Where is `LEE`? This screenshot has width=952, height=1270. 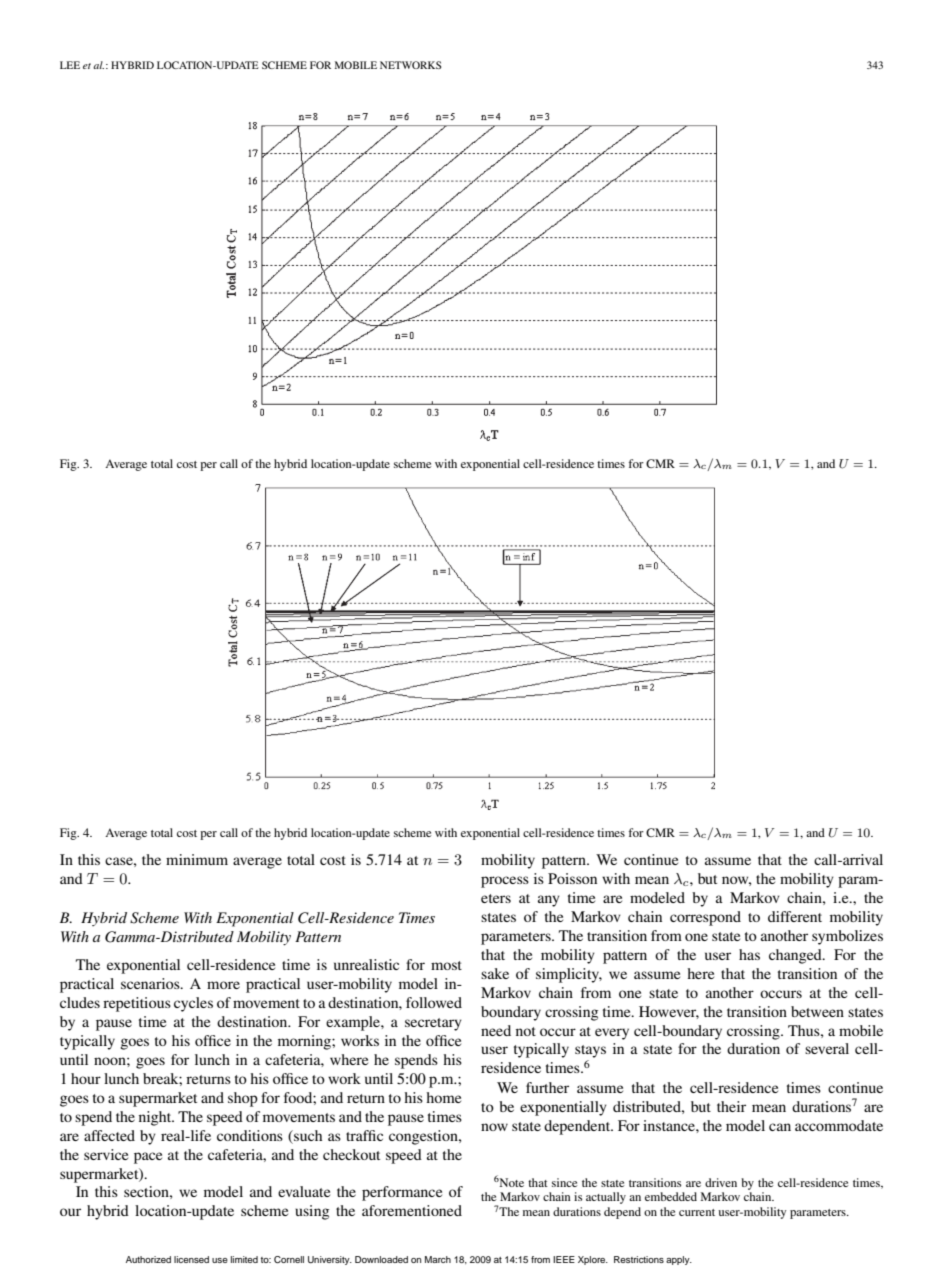
LEE is located at coordinates (70, 65).
